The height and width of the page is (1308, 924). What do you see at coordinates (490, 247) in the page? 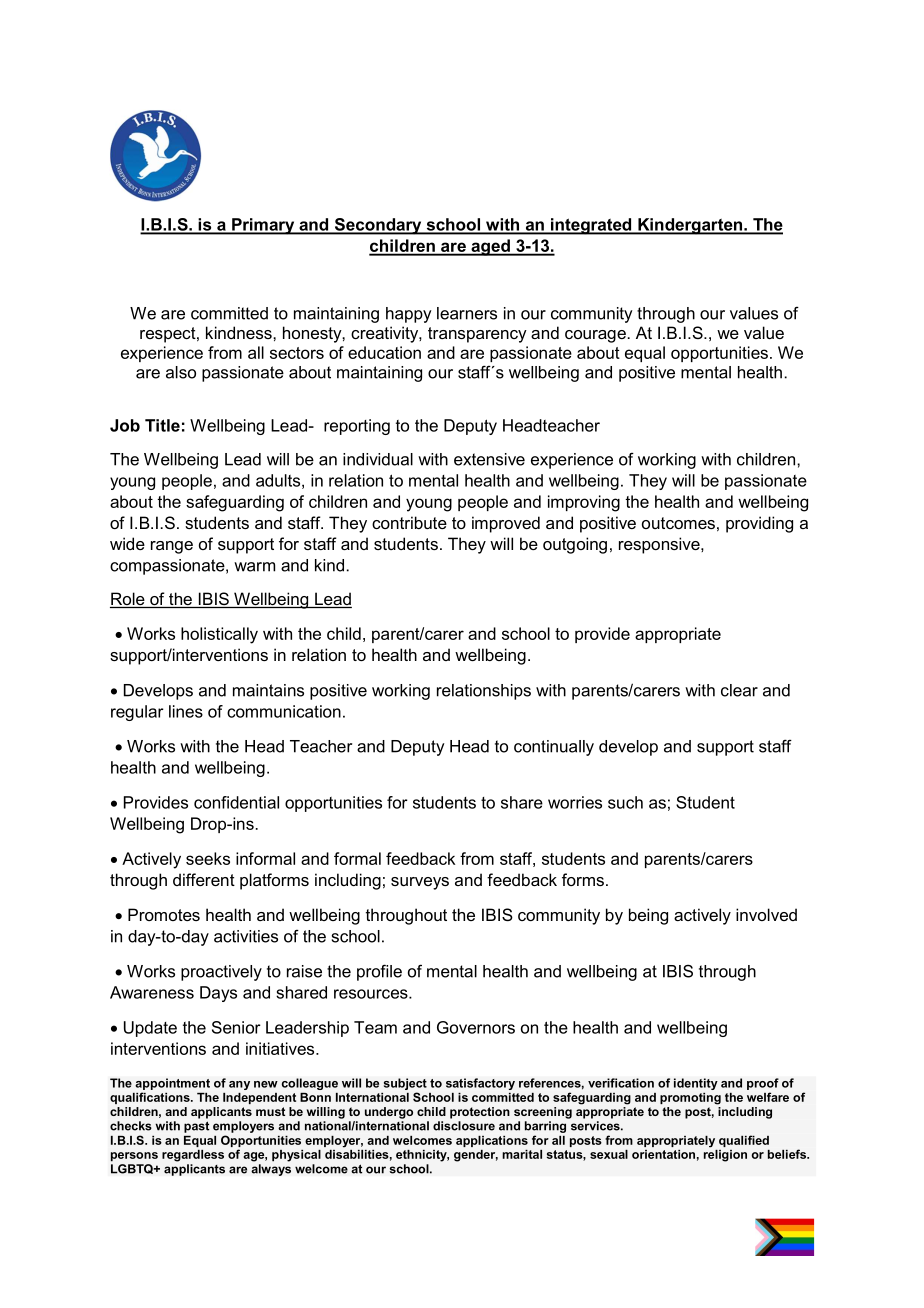
I see `aged` at bounding box center [490, 247].
